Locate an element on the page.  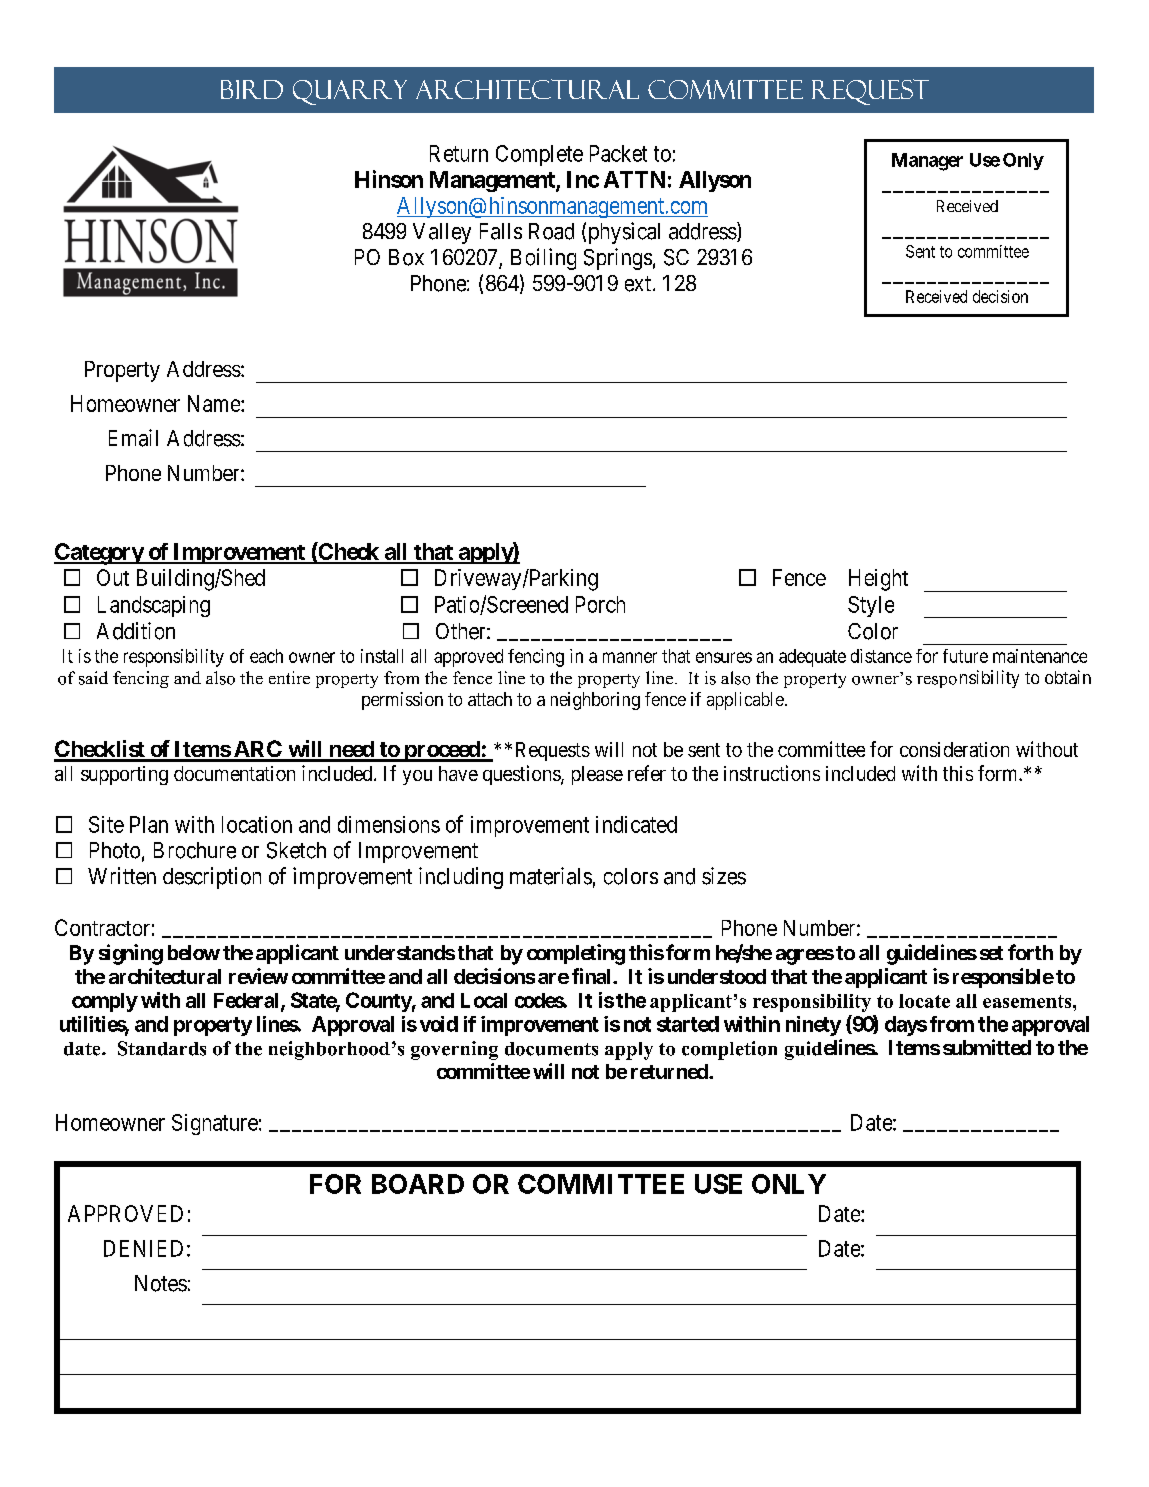
materials is located at coordinates (551, 876).
